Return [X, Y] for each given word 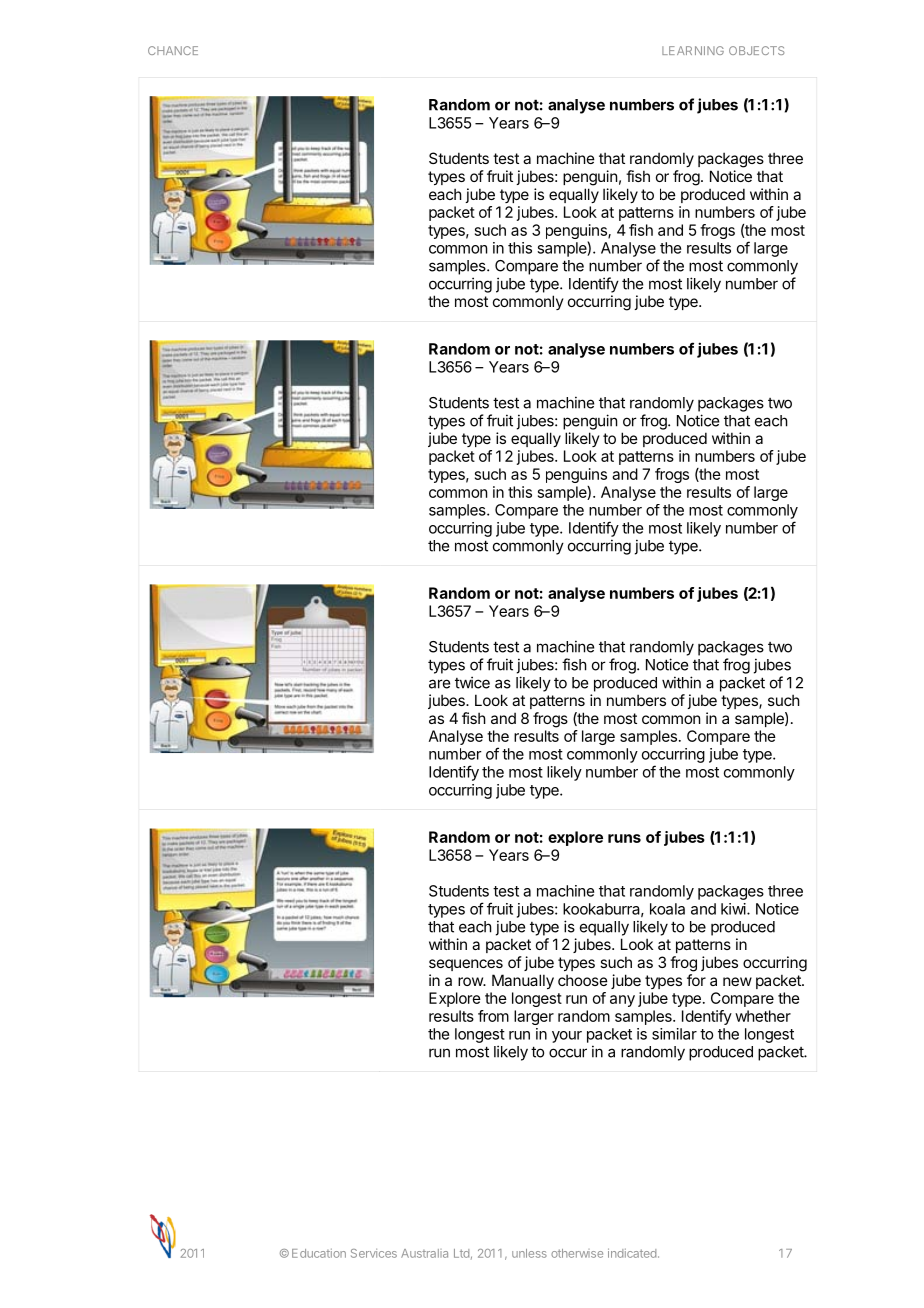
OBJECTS [756, 50]
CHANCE [173, 50]
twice [472, 682]
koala [667, 909]
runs [624, 838]
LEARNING [693, 50]
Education [319, 1253]
